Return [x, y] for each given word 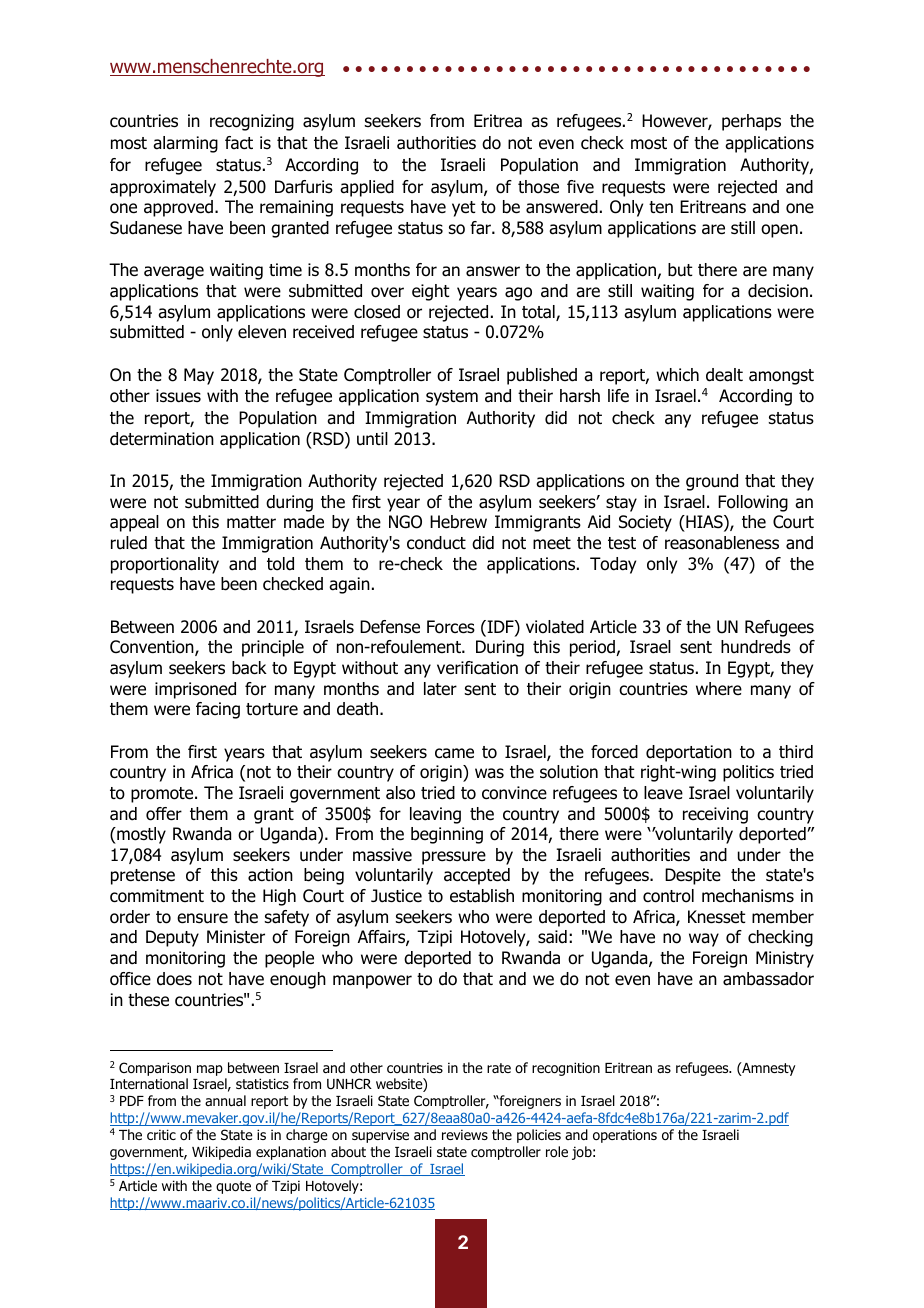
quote [233, 1187]
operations [625, 1136]
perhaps [751, 122]
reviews [465, 1134]
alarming [185, 144]
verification [477, 668]
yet [464, 209]
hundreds [756, 647]
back [249, 668]
